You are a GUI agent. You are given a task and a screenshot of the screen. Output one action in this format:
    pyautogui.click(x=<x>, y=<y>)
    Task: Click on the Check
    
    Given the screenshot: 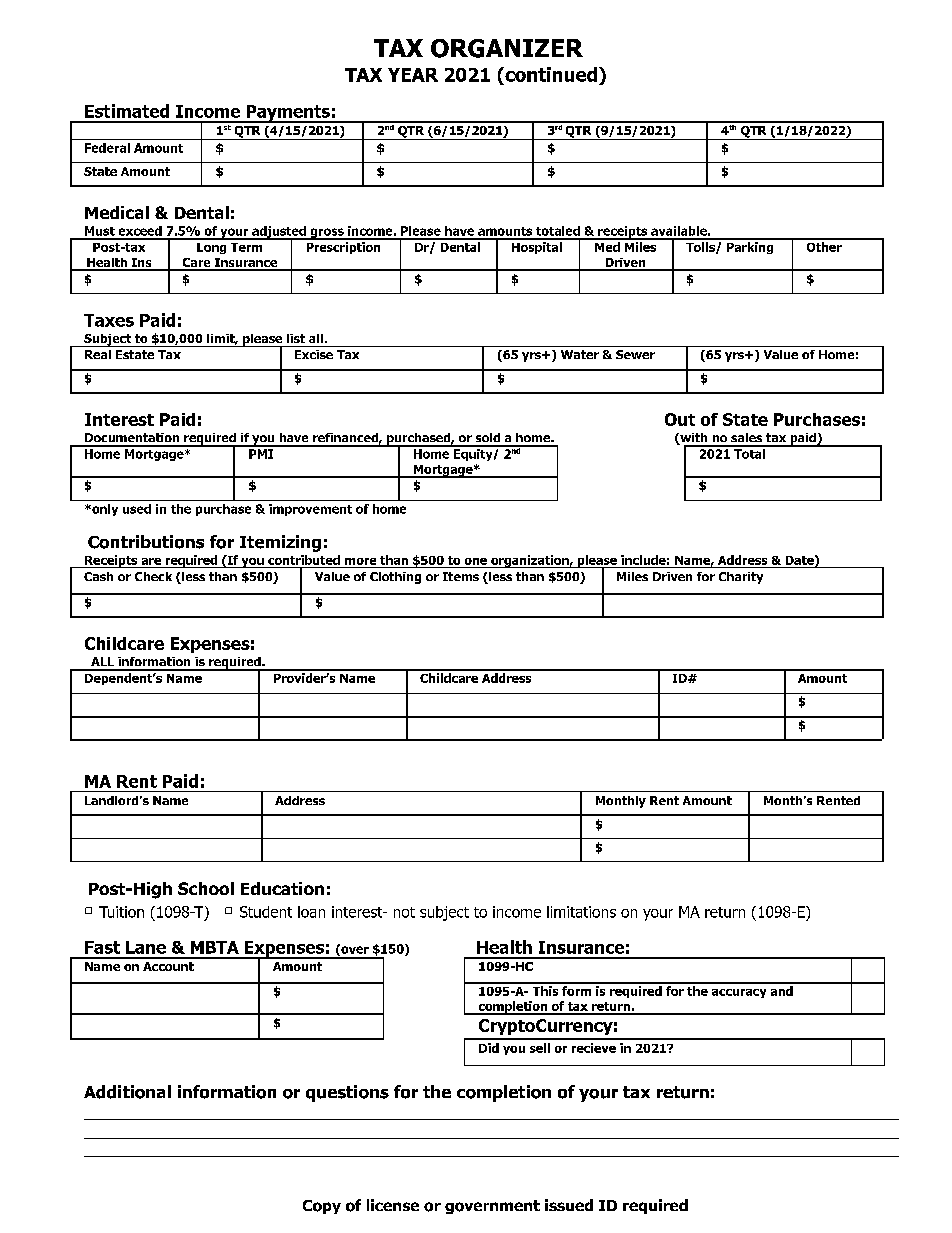 What is the action you would take?
    pyautogui.click(x=153, y=576)
